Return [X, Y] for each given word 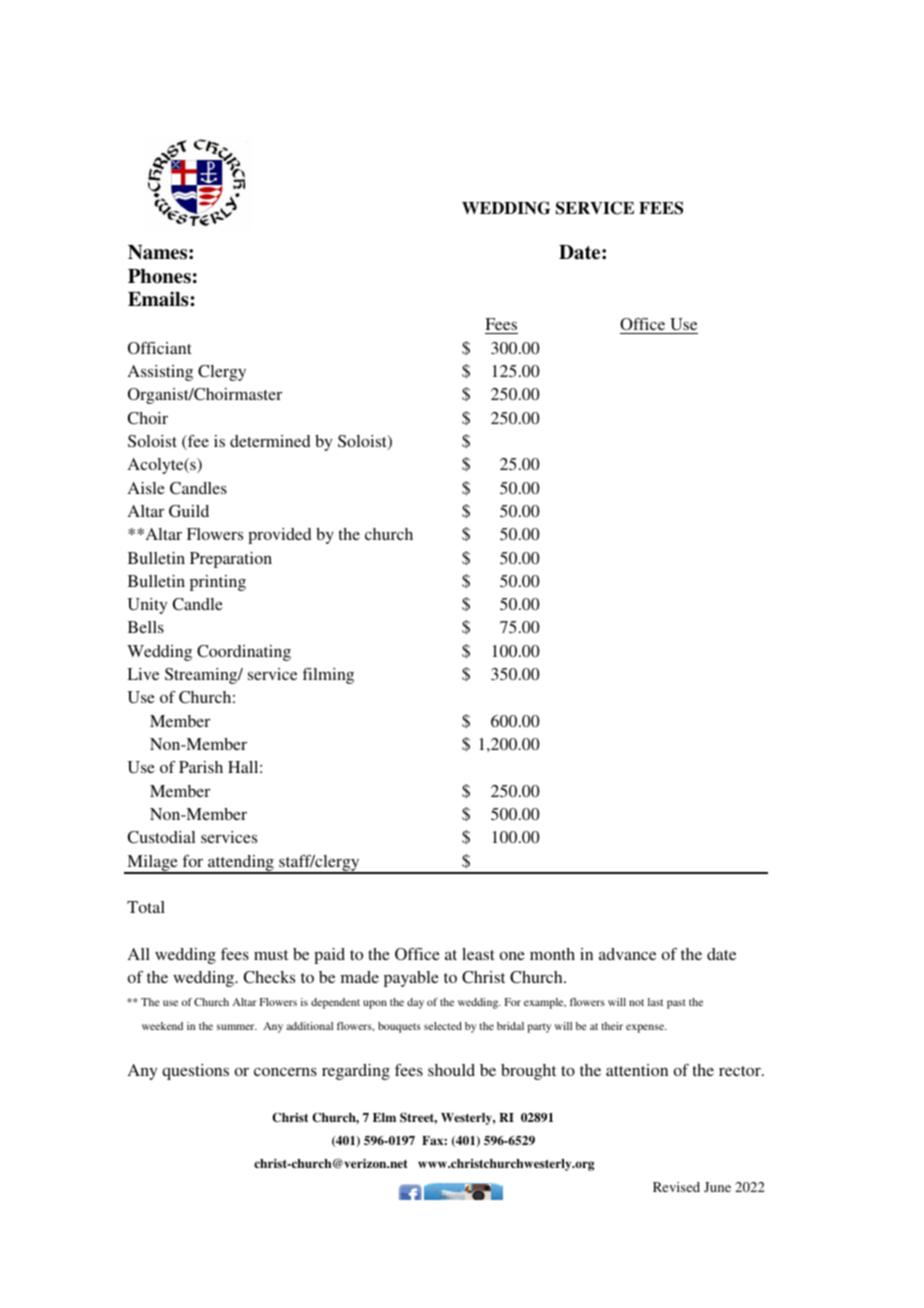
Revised [676, 1187]
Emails [159, 299]
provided [279, 536]
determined [270, 441]
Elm [384, 1117]
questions [195, 1072]
